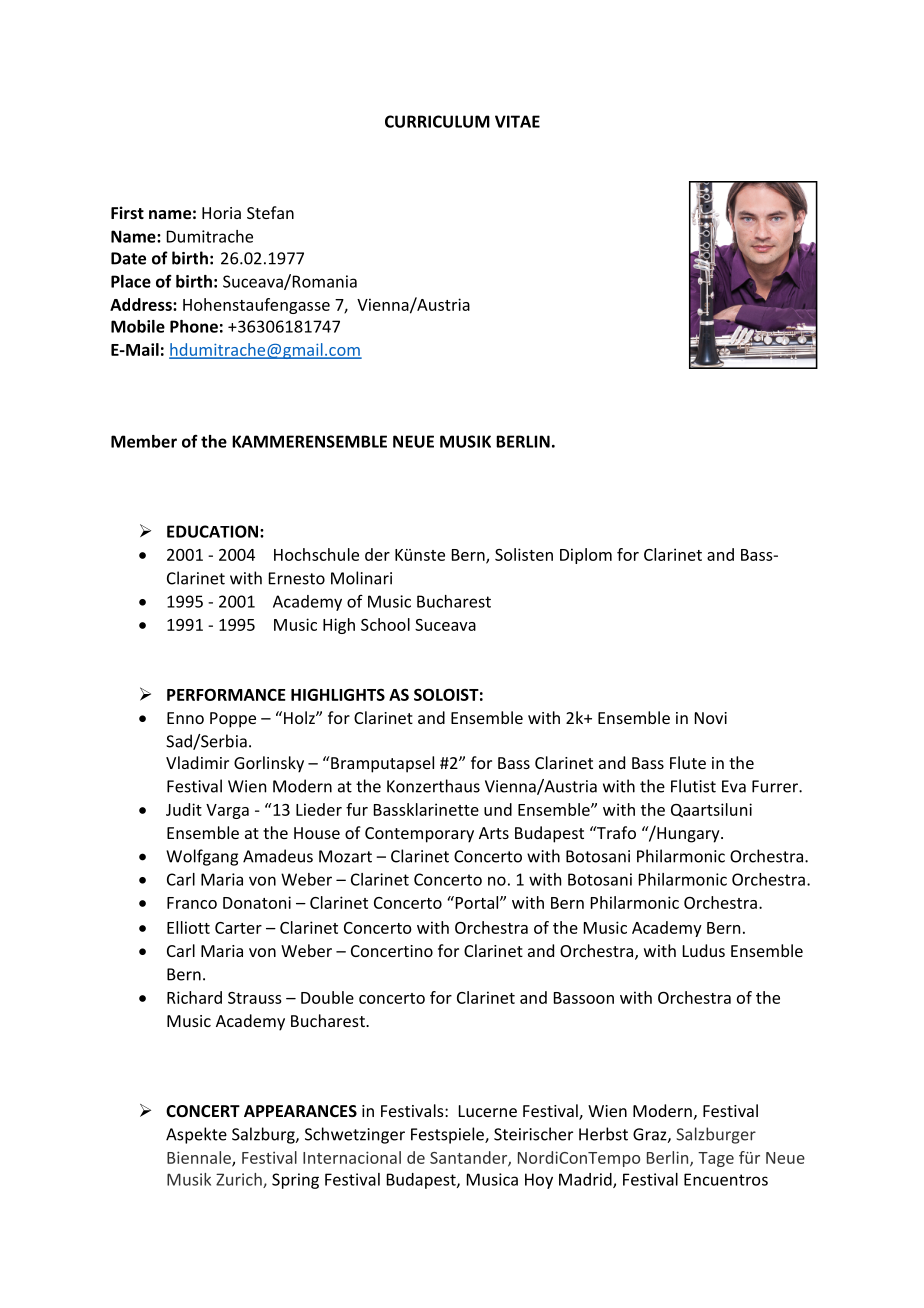 Image resolution: width=924 pixels, height=1308 pixels. What do you see at coordinates (227, 811) in the page?
I see `Varga` at bounding box center [227, 811].
